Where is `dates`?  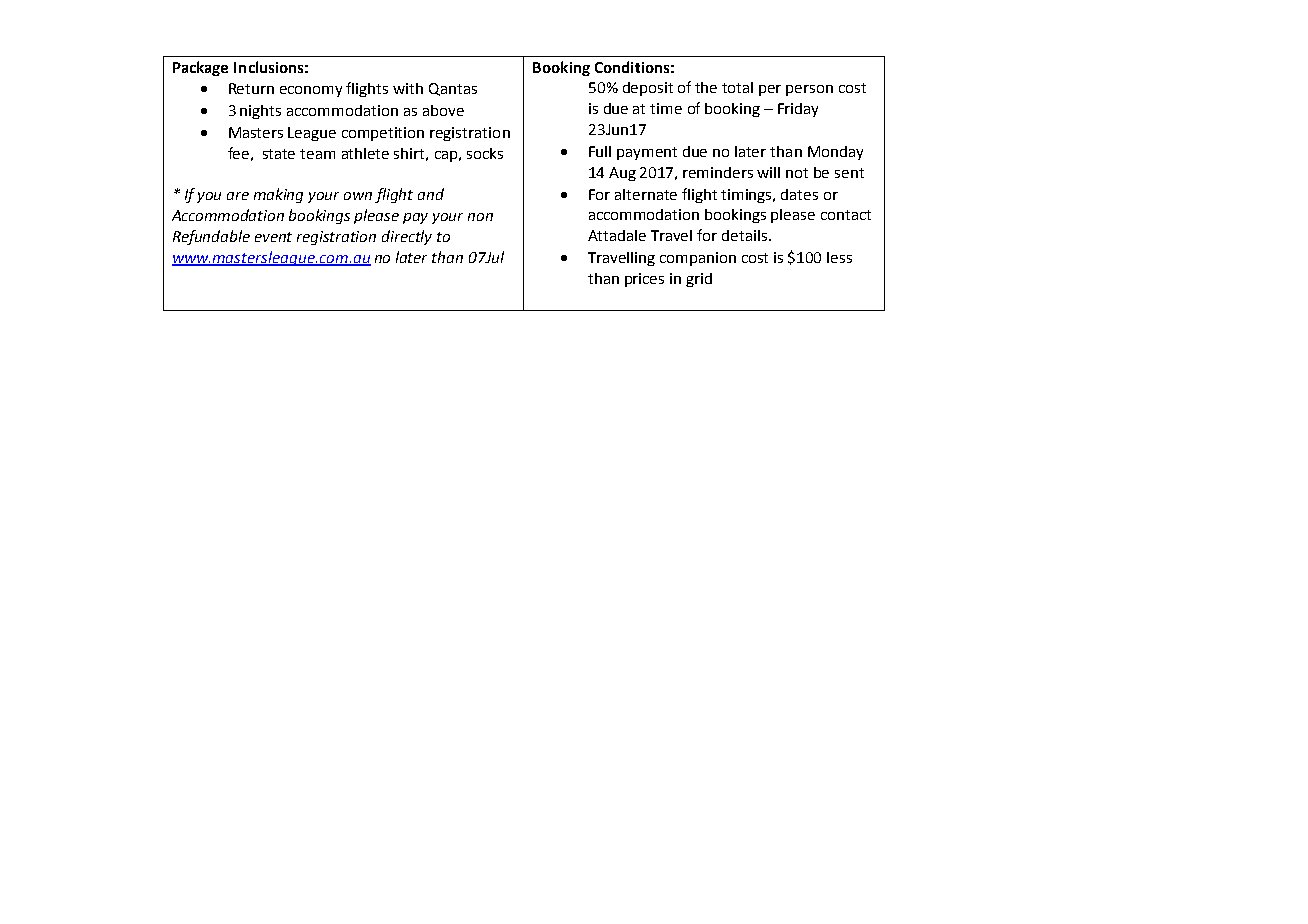
dates is located at coordinates (799, 194).
